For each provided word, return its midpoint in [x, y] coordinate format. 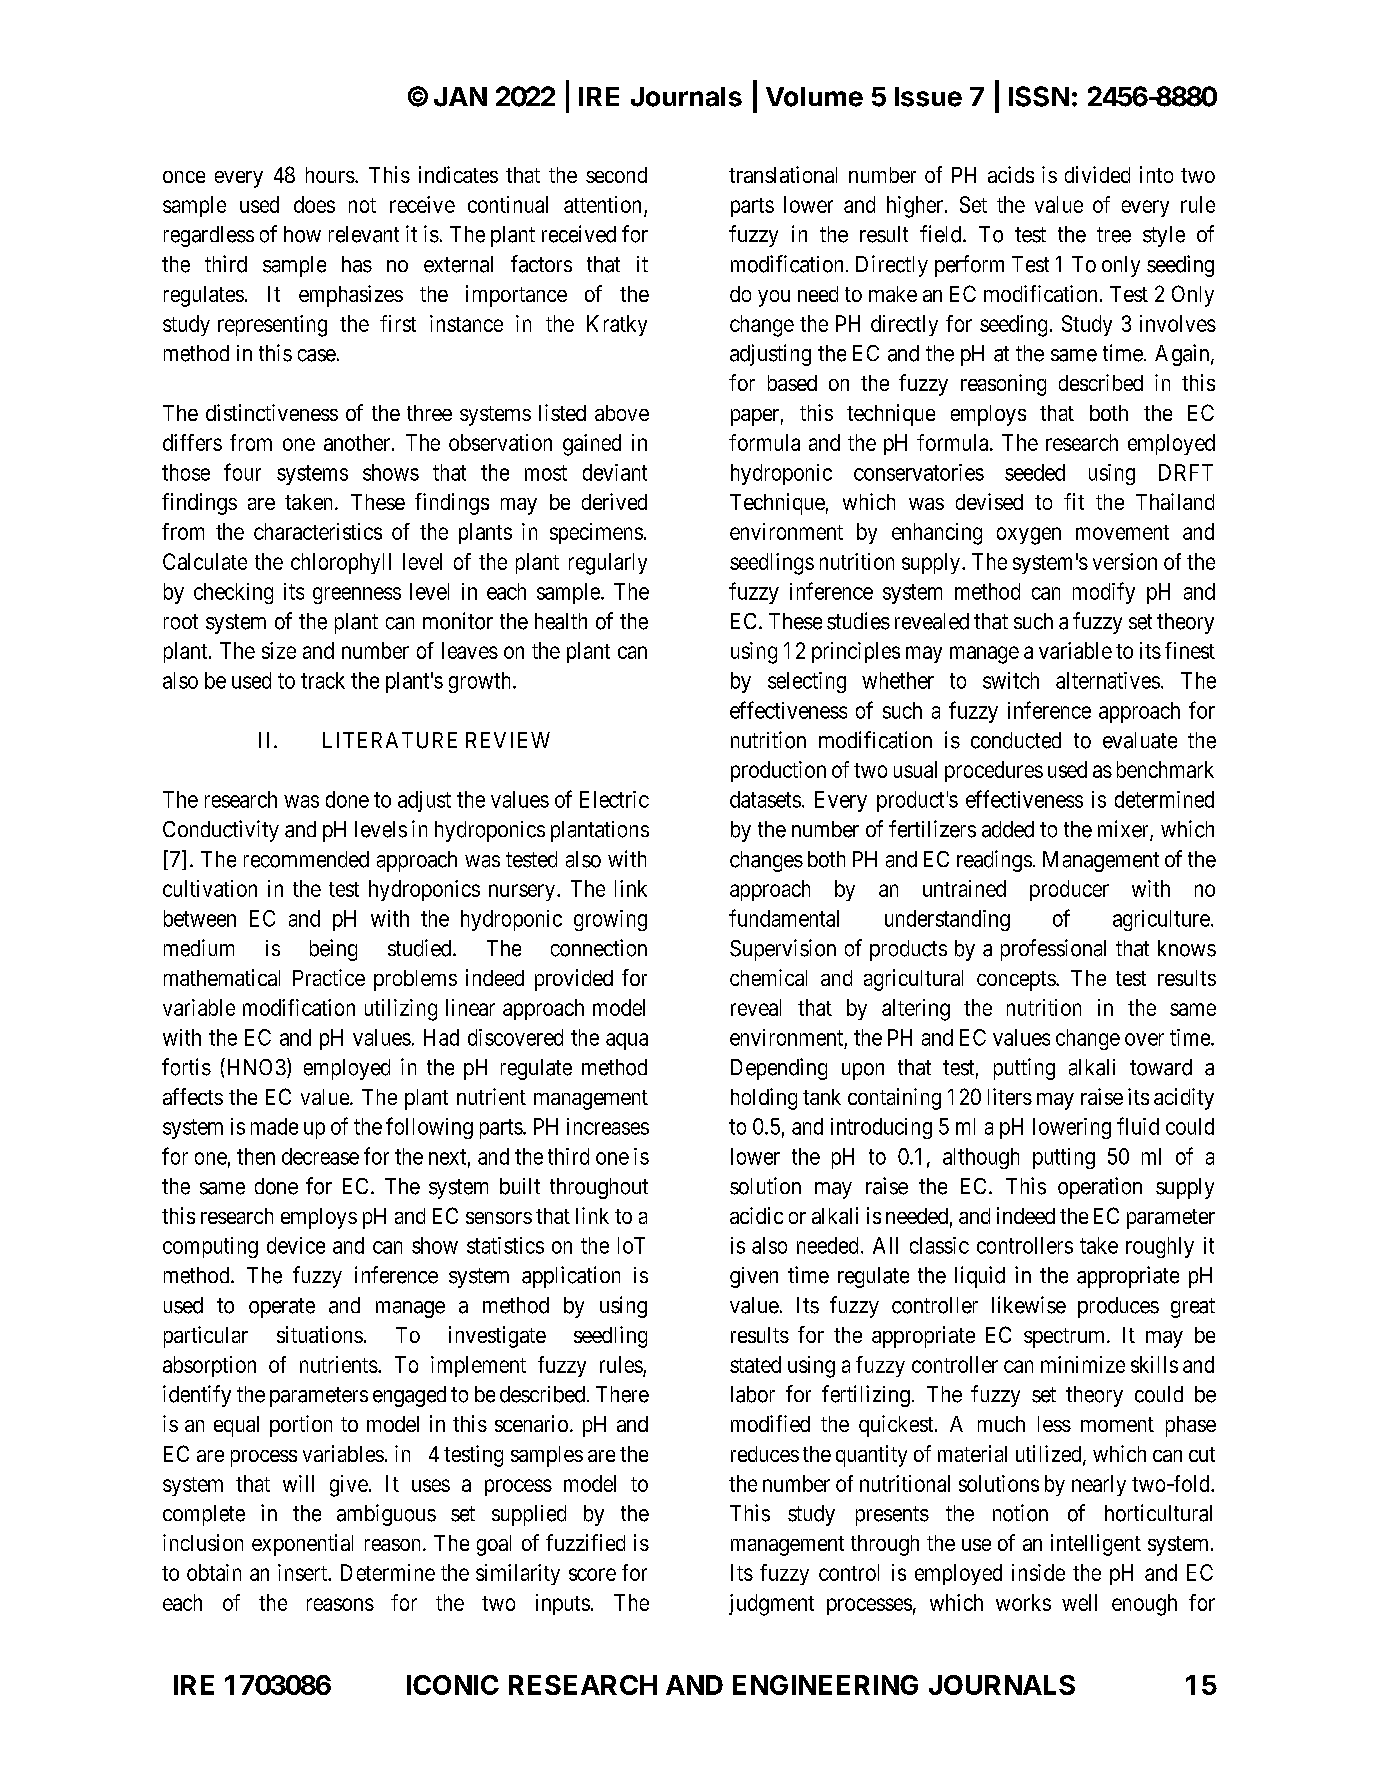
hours [330, 175]
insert [303, 1572]
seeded [1035, 472]
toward [1161, 1067]
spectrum [1066, 1338]
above [622, 413]
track [323, 680]
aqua [627, 1041]
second [616, 175]
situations [320, 1334]
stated [755, 1364]
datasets [765, 799]
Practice [329, 977]
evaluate [1140, 740]
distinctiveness [272, 412]
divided [1097, 174]
